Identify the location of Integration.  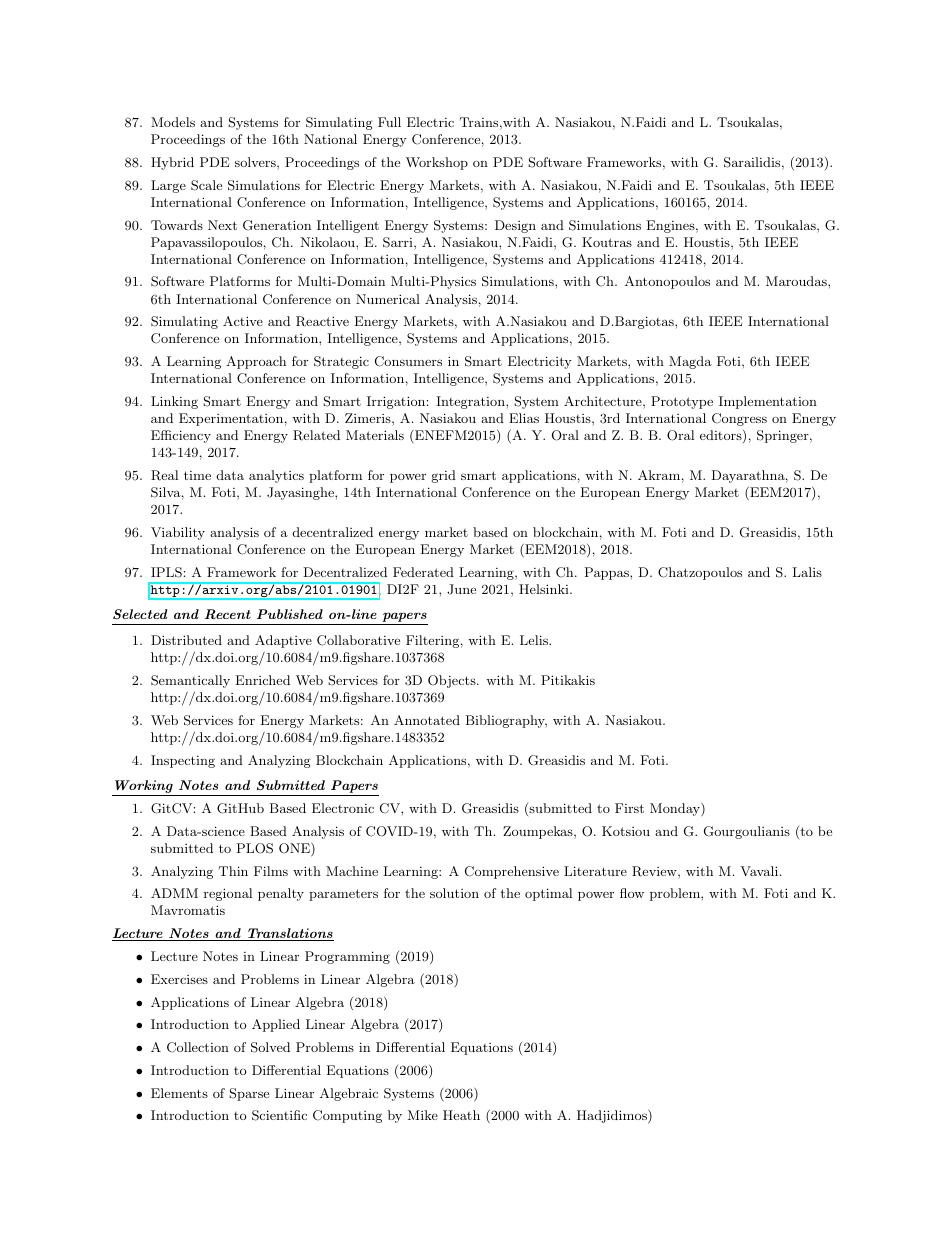
(471, 402).
